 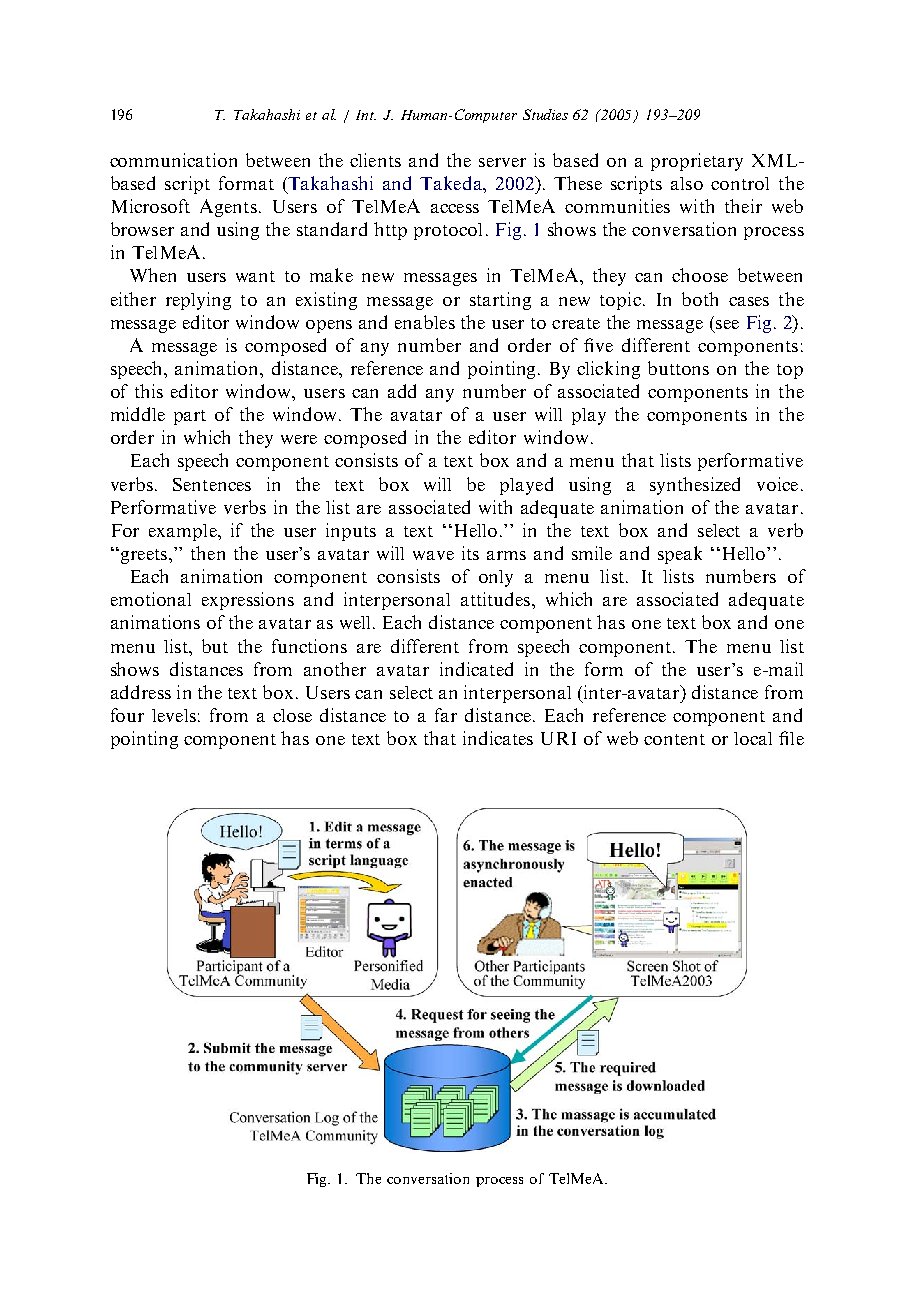 What do you see at coordinates (190, 417) in the image?
I see `part` at bounding box center [190, 417].
